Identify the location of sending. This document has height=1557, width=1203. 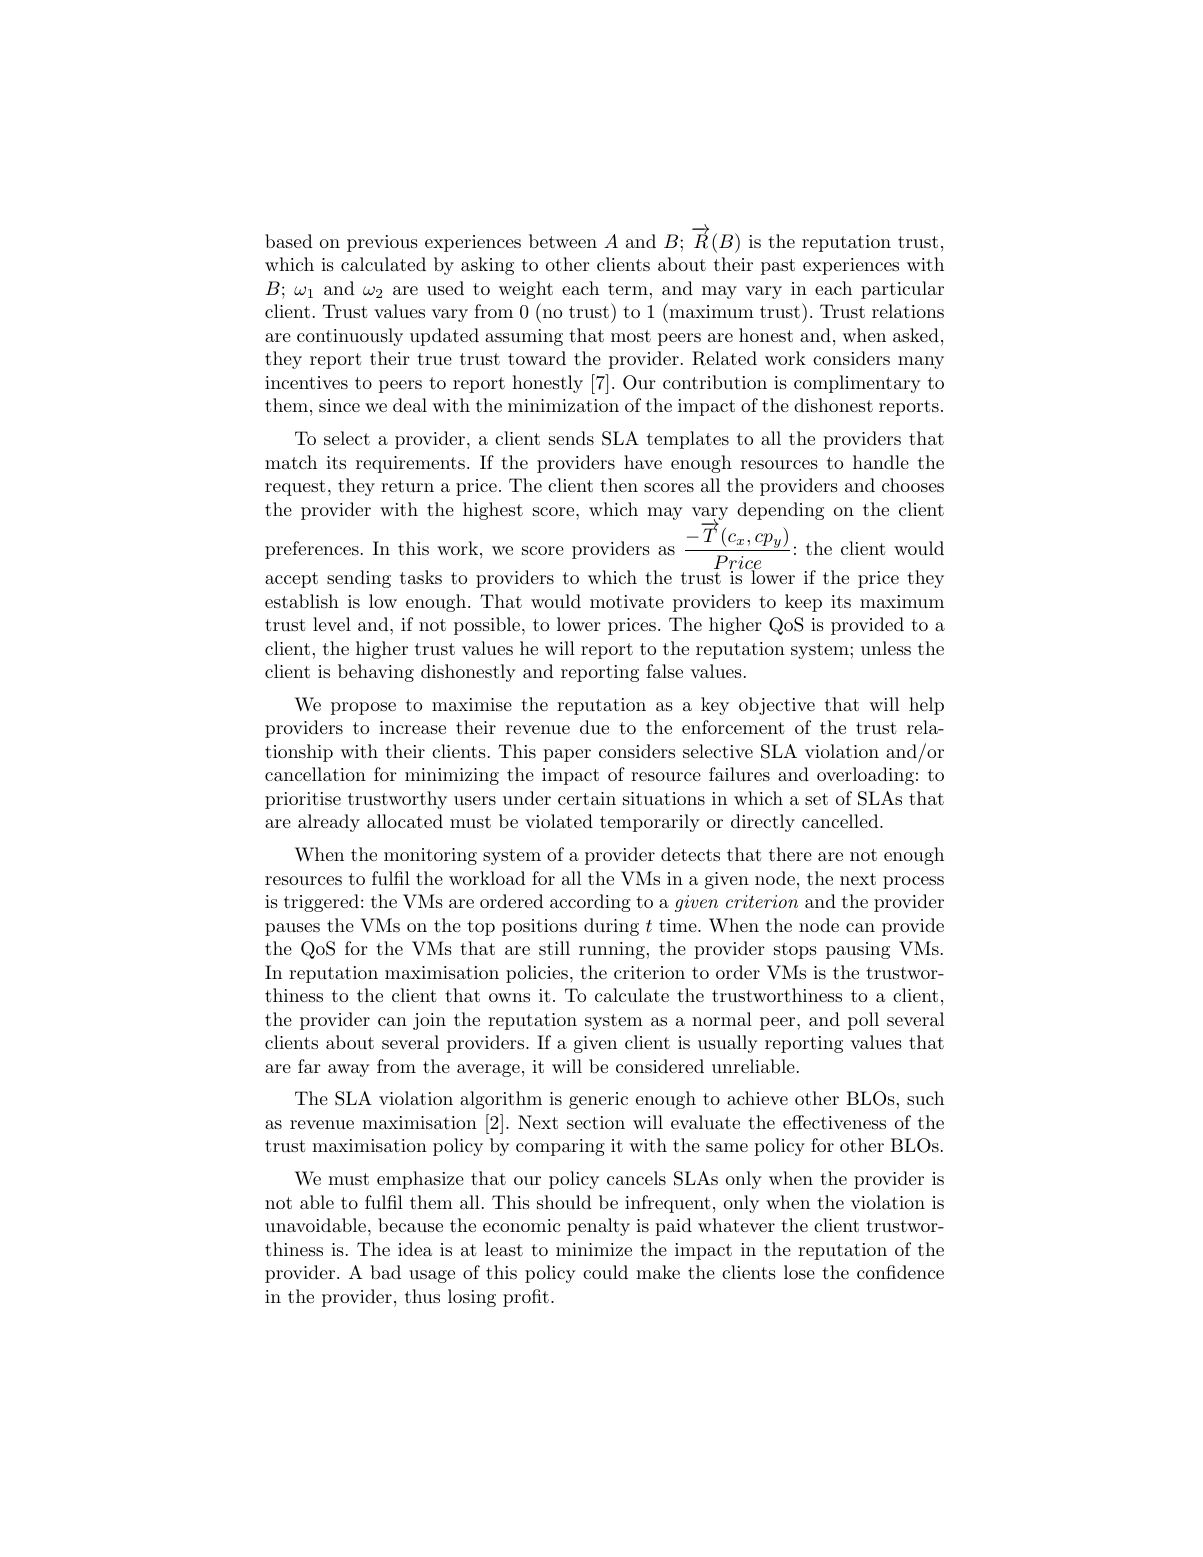
(359, 579).
